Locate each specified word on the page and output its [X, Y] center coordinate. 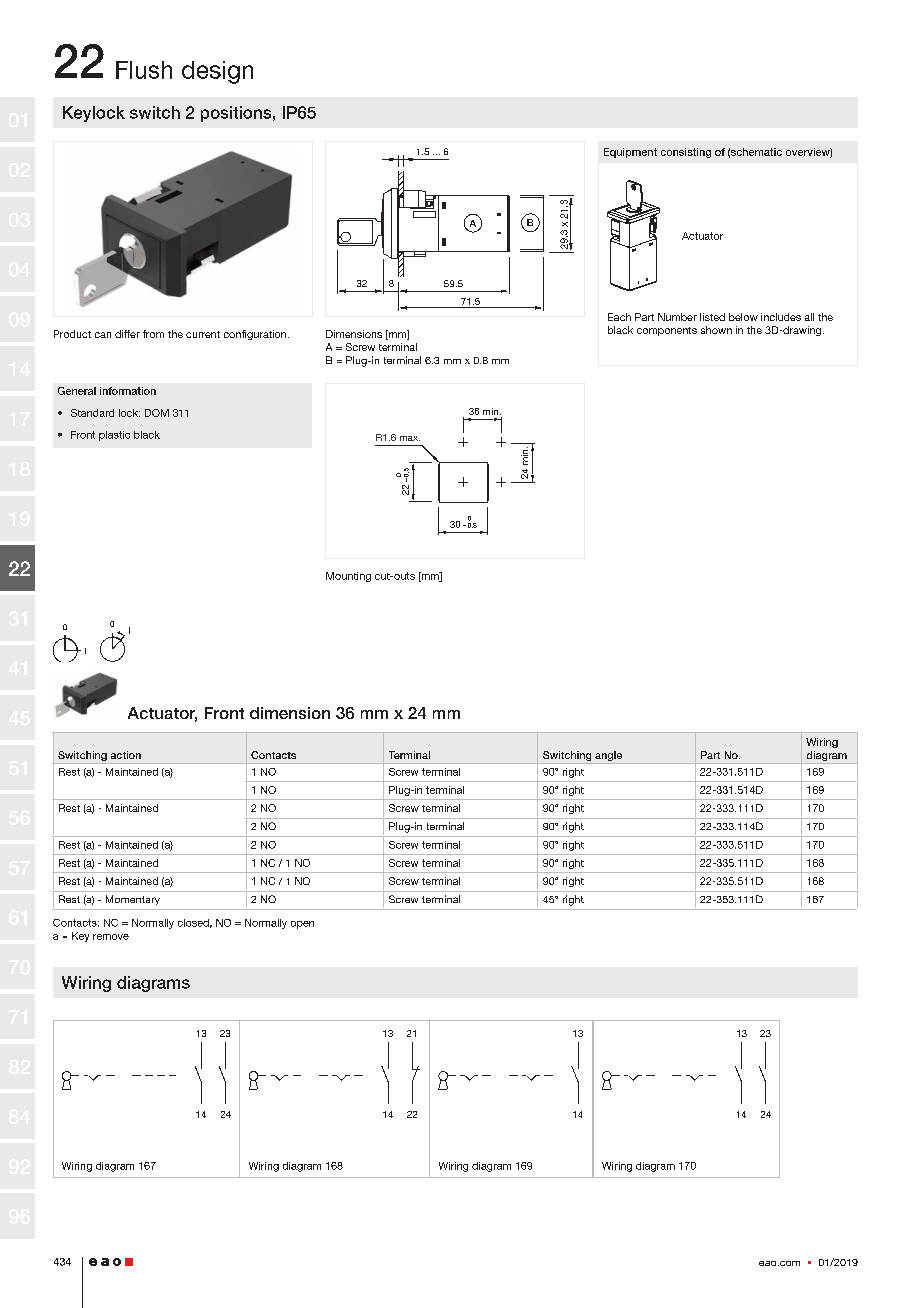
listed [712, 317]
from [153, 334]
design [217, 72]
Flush [144, 70]
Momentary [133, 900]
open [302, 925]
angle [609, 757]
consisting [686, 153]
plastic [114, 436]
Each [619, 317]
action [126, 755]
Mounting [348, 577]
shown [716, 330]
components [667, 331]
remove [111, 937]
